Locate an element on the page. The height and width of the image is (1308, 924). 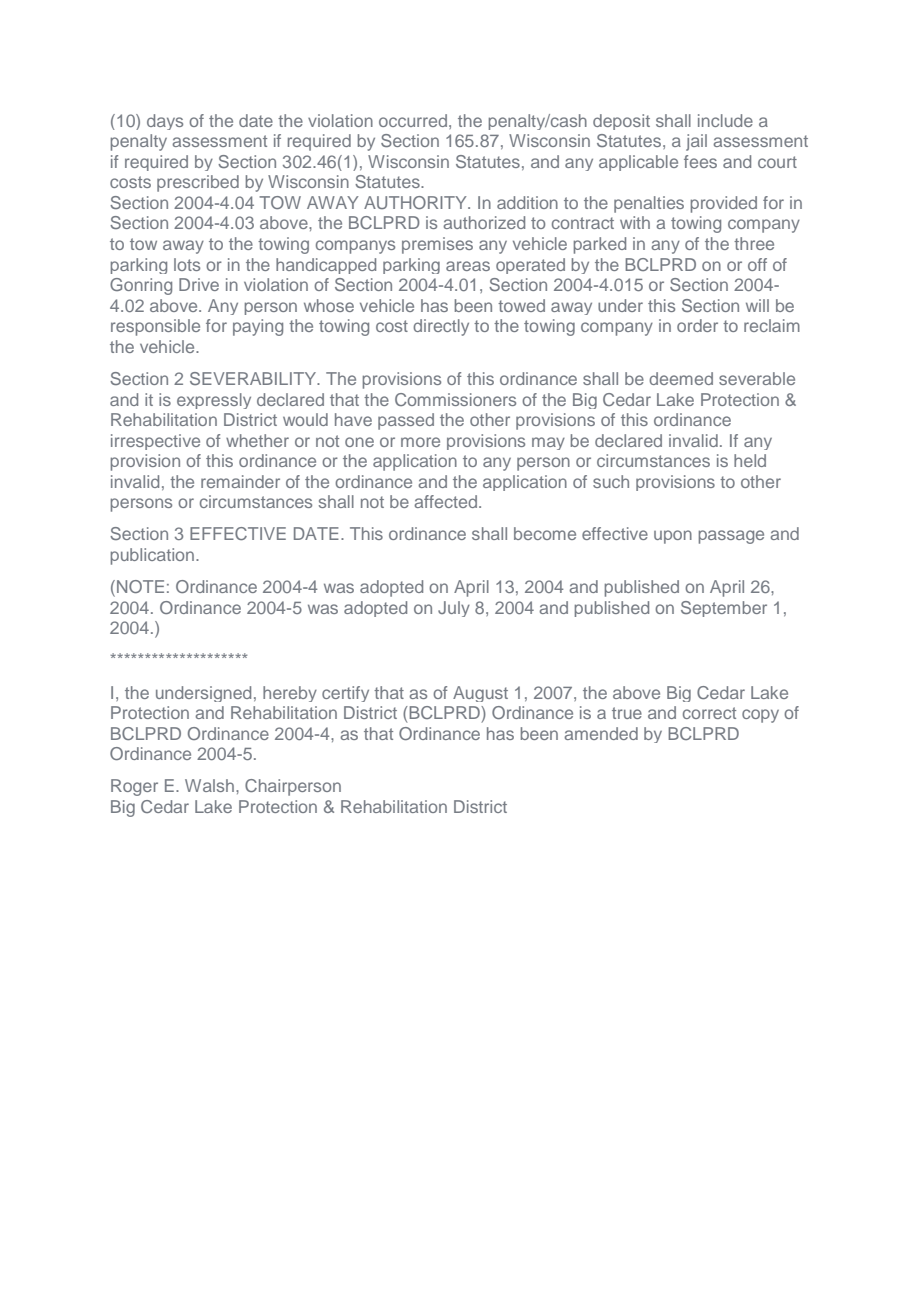
upon is located at coordinates (673, 537).
